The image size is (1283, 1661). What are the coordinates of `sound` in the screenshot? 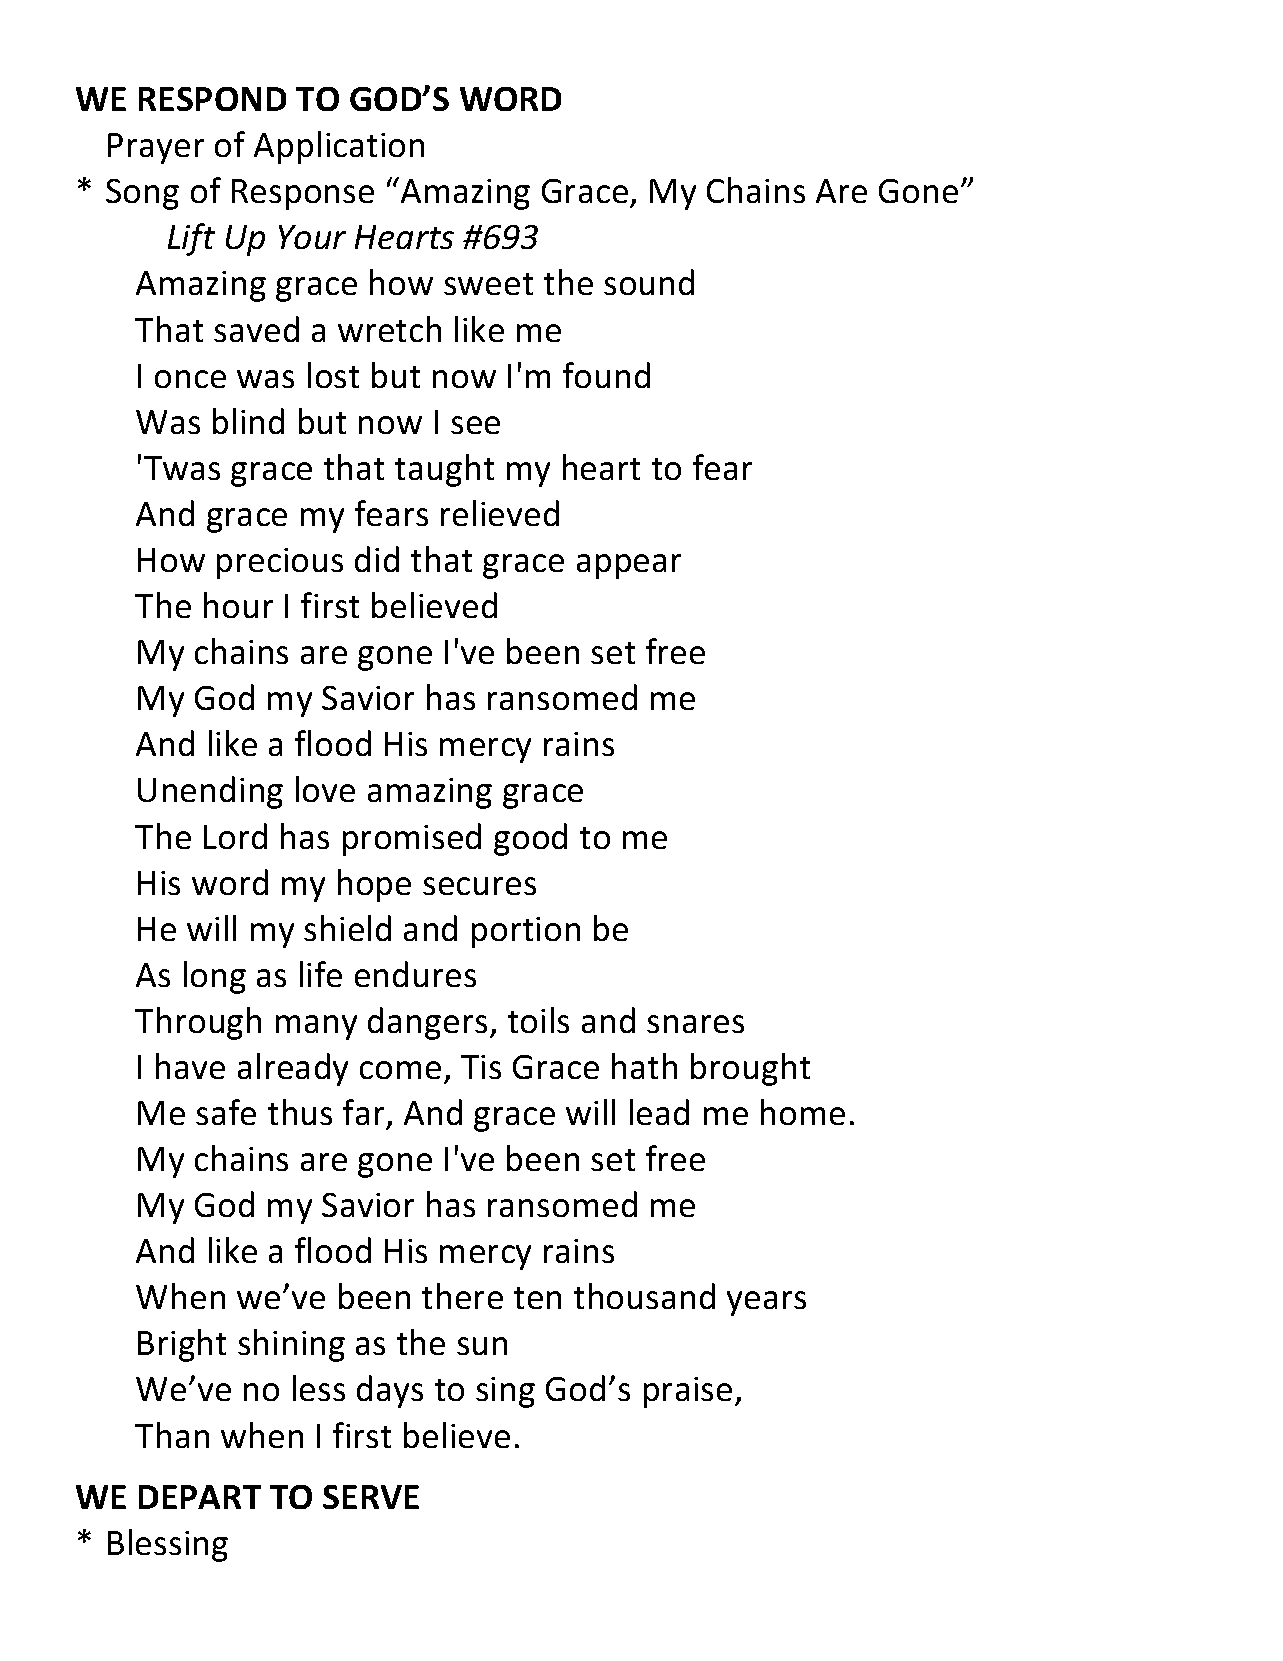 It's located at (649, 282).
